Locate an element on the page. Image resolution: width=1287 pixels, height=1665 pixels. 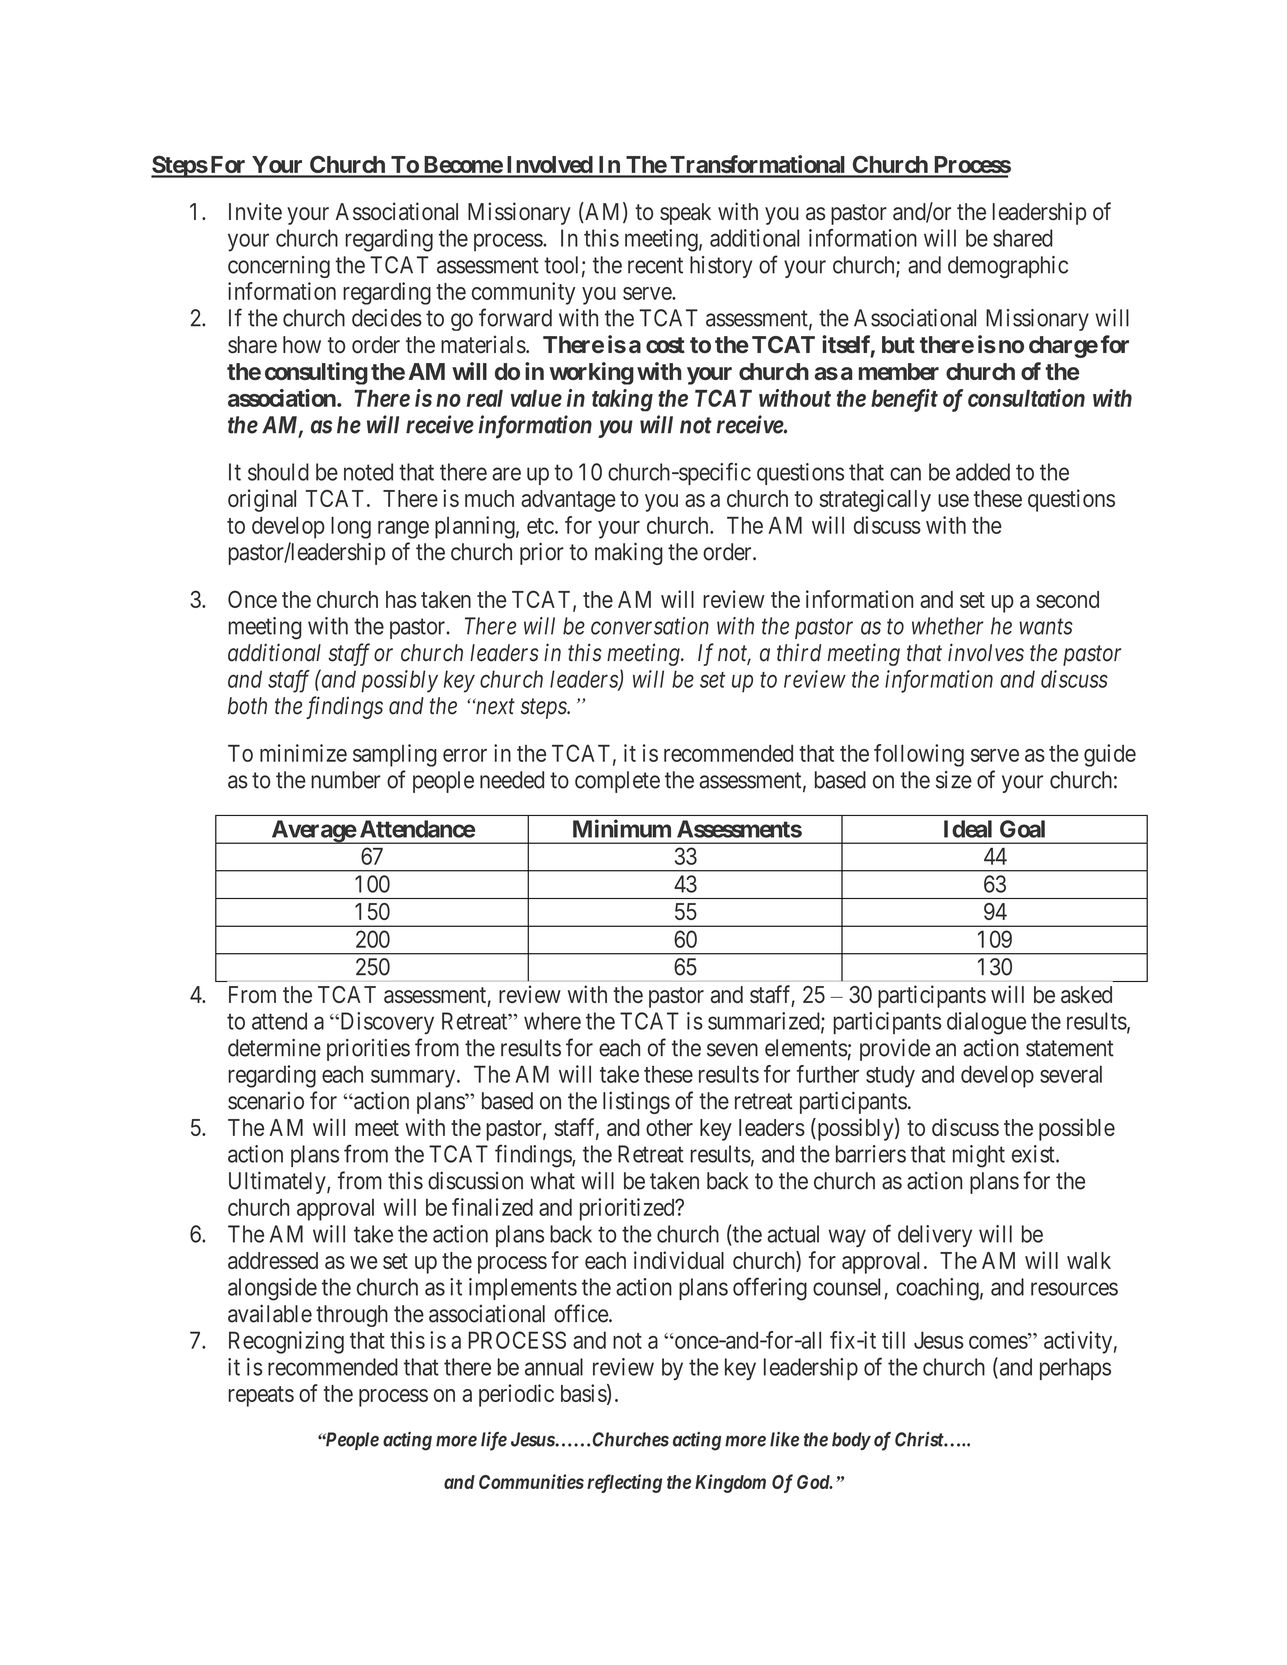
reflecting is located at coordinates (624, 1483).
